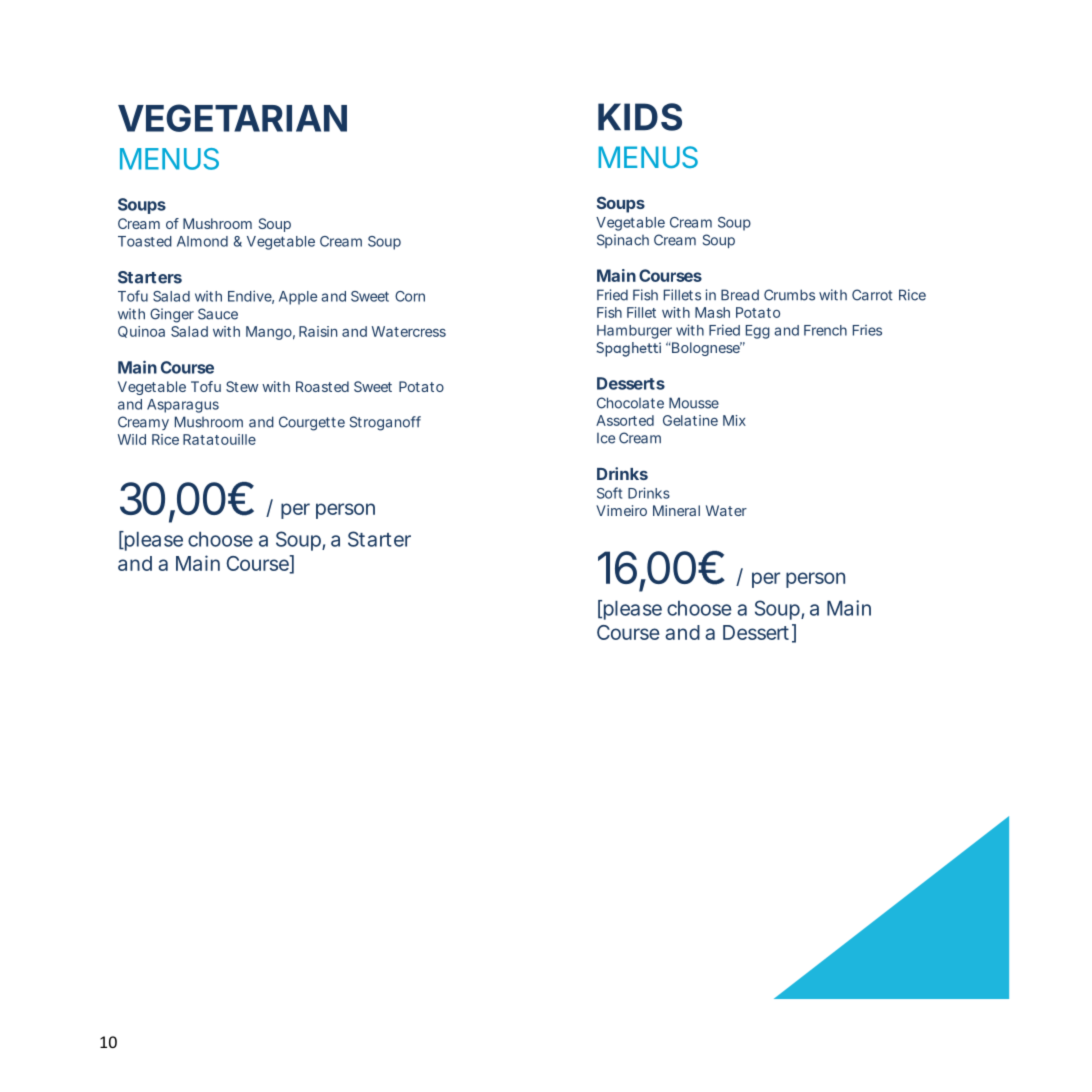 The height and width of the screenshot is (1092, 1092). What do you see at coordinates (676, 510) in the screenshot?
I see `Mineral` at bounding box center [676, 510].
